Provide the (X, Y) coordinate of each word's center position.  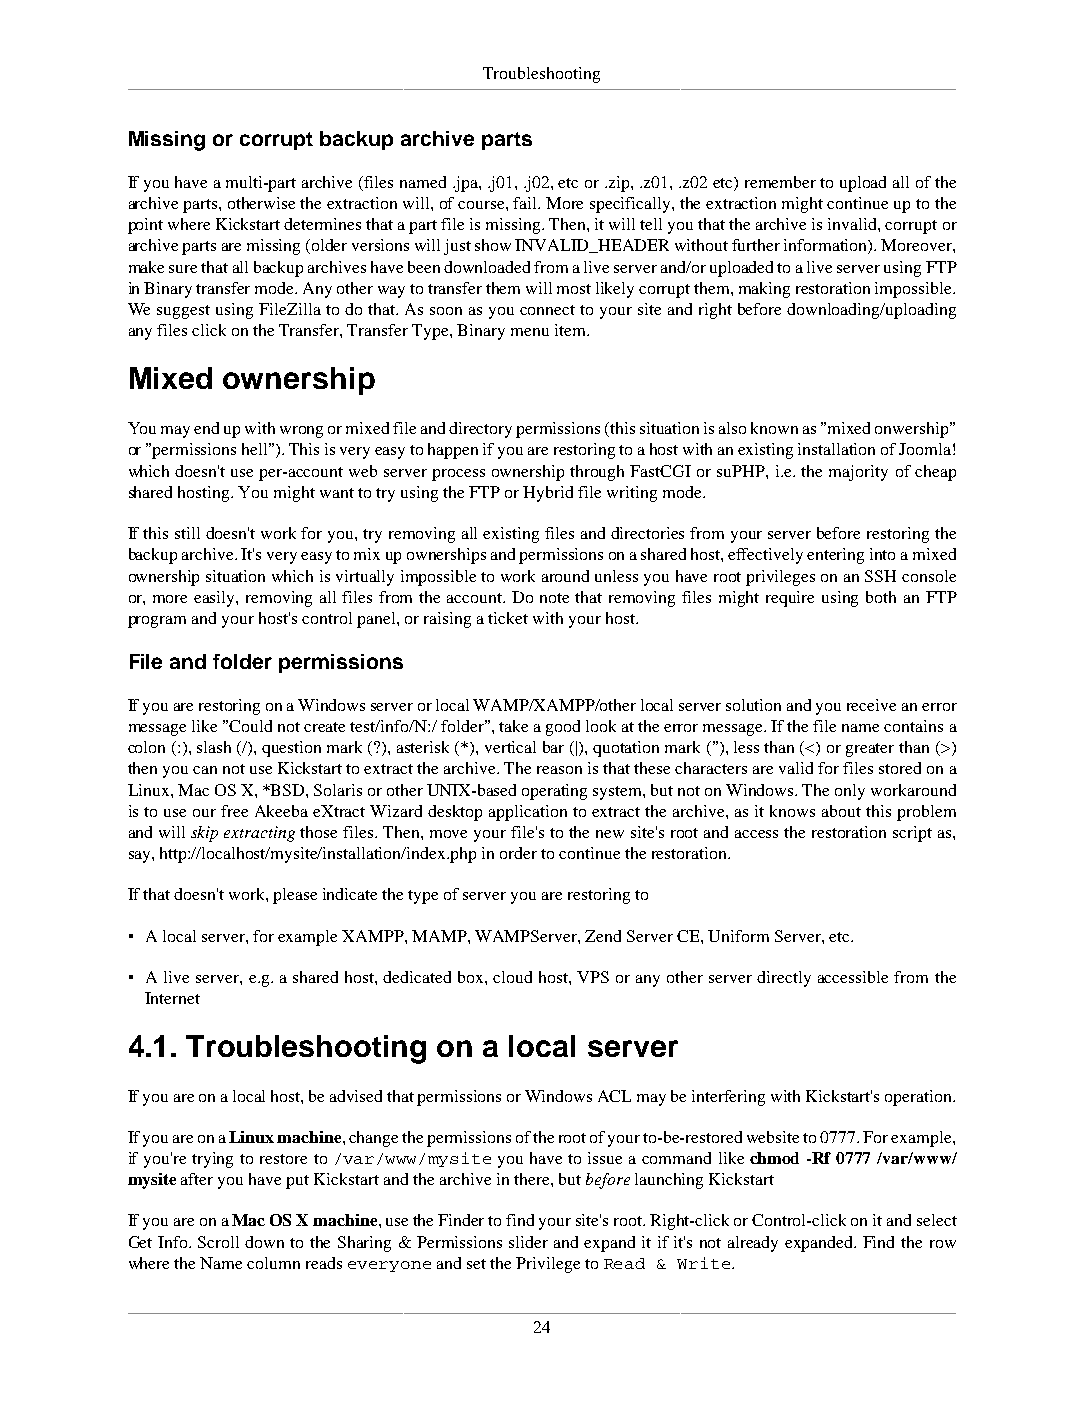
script (912, 834)
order (518, 853)
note (554, 598)
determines (322, 224)
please (295, 896)
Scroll (218, 1242)
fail (526, 203)
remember (780, 182)
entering (835, 556)
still (187, 533)
